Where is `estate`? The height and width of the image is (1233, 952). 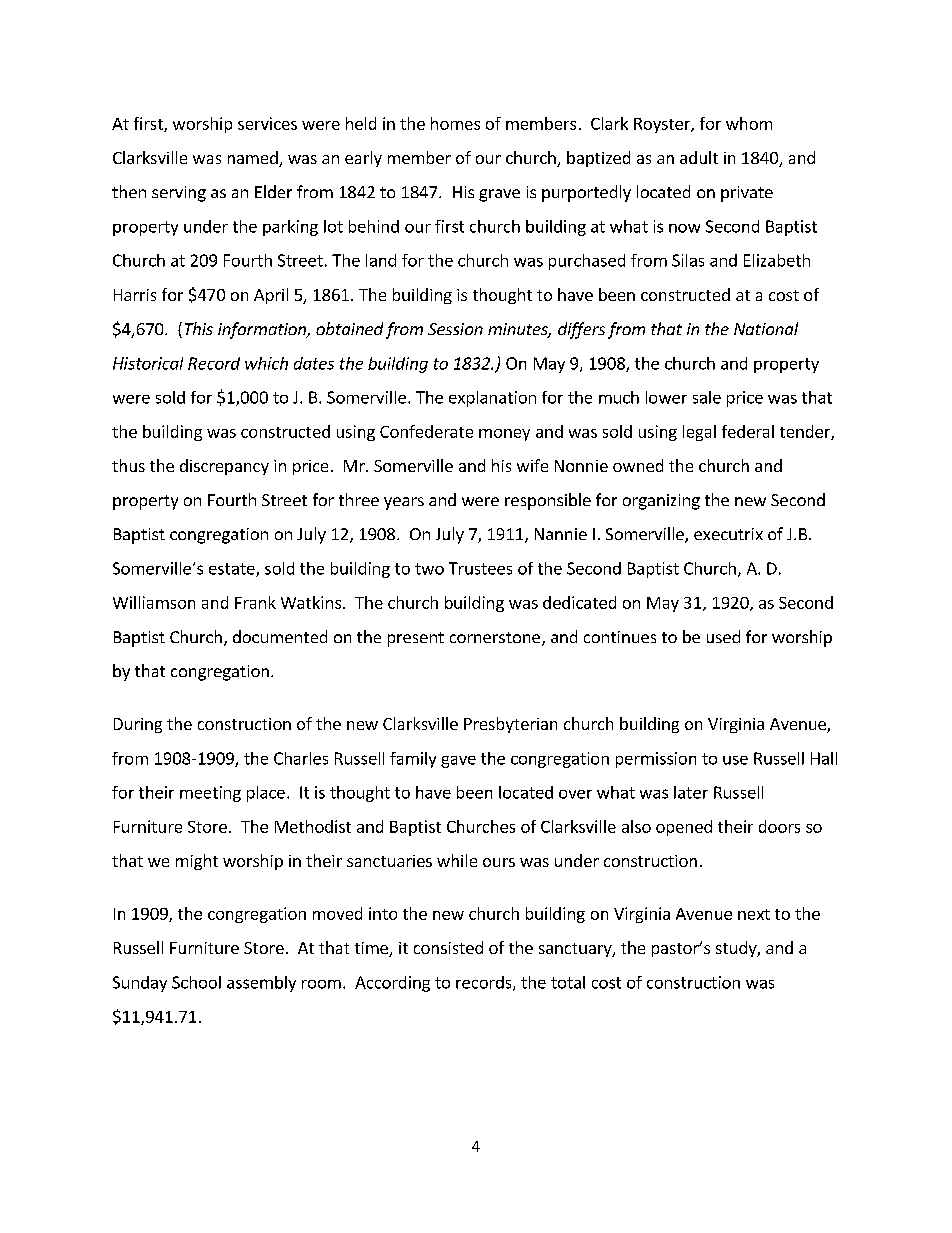 estate is located at coordinates (233, 570).
